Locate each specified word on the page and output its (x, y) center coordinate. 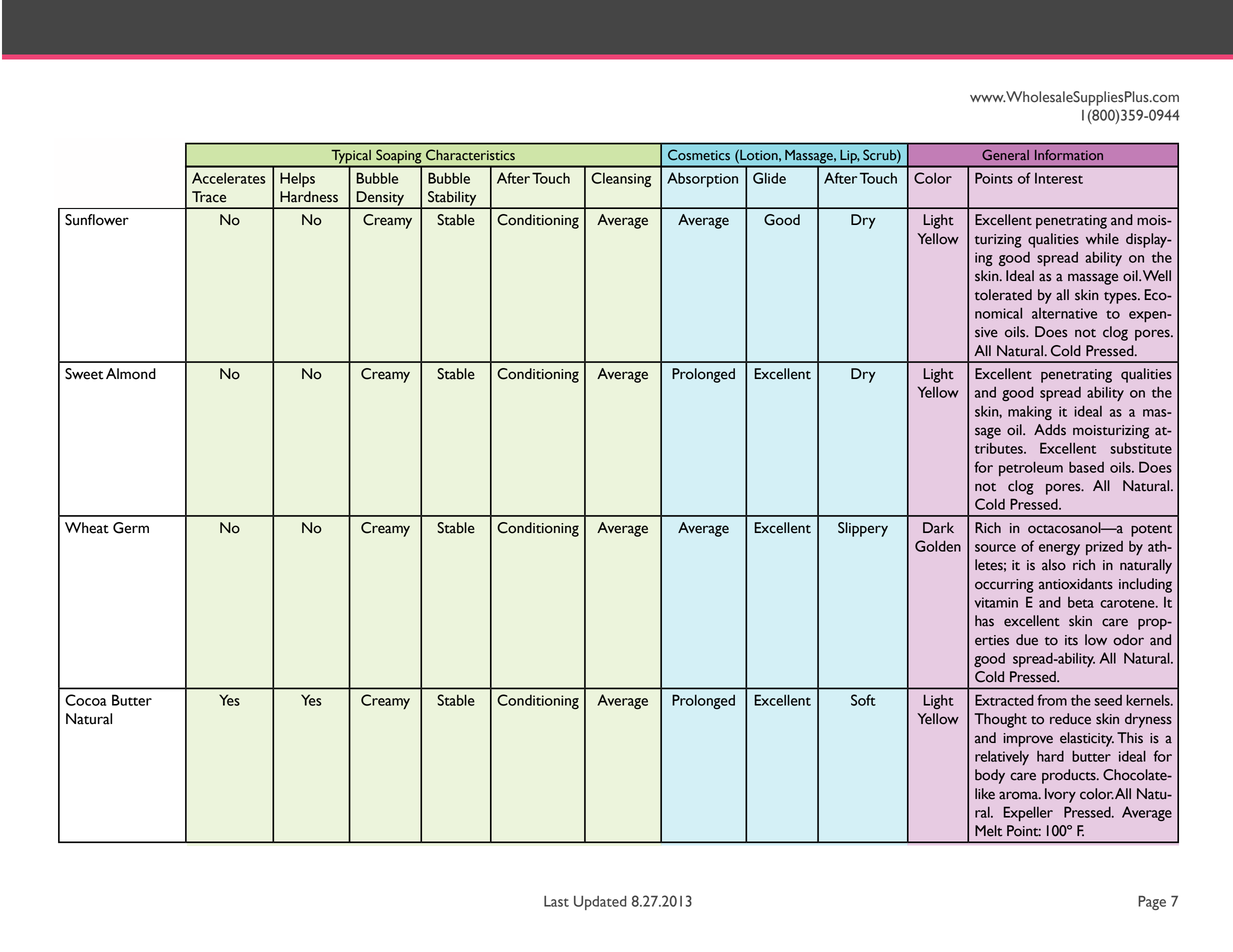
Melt (988, 831)
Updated (600, 903)
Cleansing (621, 179)
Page (1152, 903)
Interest (1059, 178)
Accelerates (229, 178)
